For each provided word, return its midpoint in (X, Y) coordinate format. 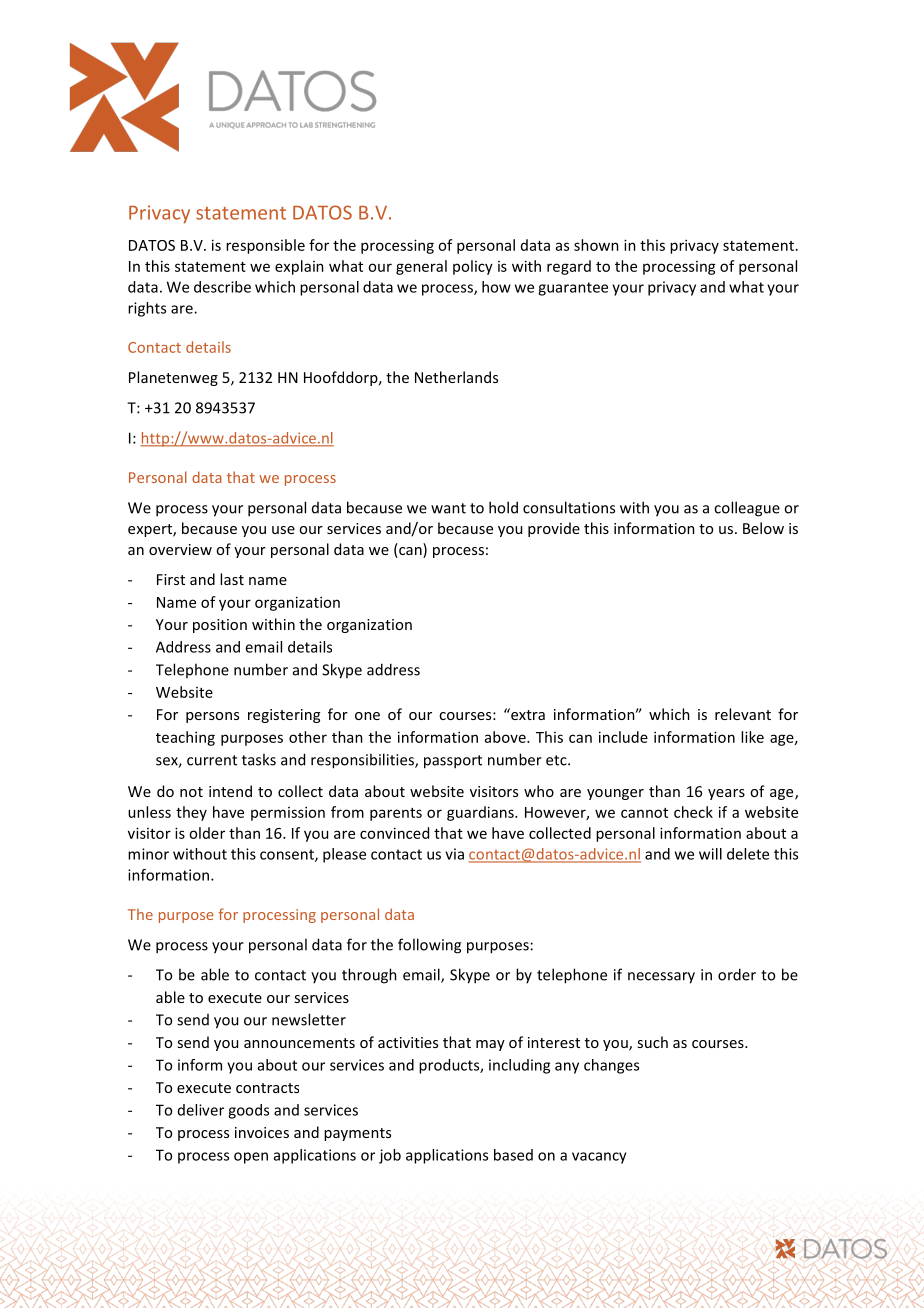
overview (180, 549)
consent (288, 855)
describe (222, 287)
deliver (201, 1110)
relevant (743, 714)
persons (212, 717)
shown (596, 245)
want (448, 508)
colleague (747, 509)
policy (473, 267)
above (506, 737)
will (710, 854)
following (429, 946)
